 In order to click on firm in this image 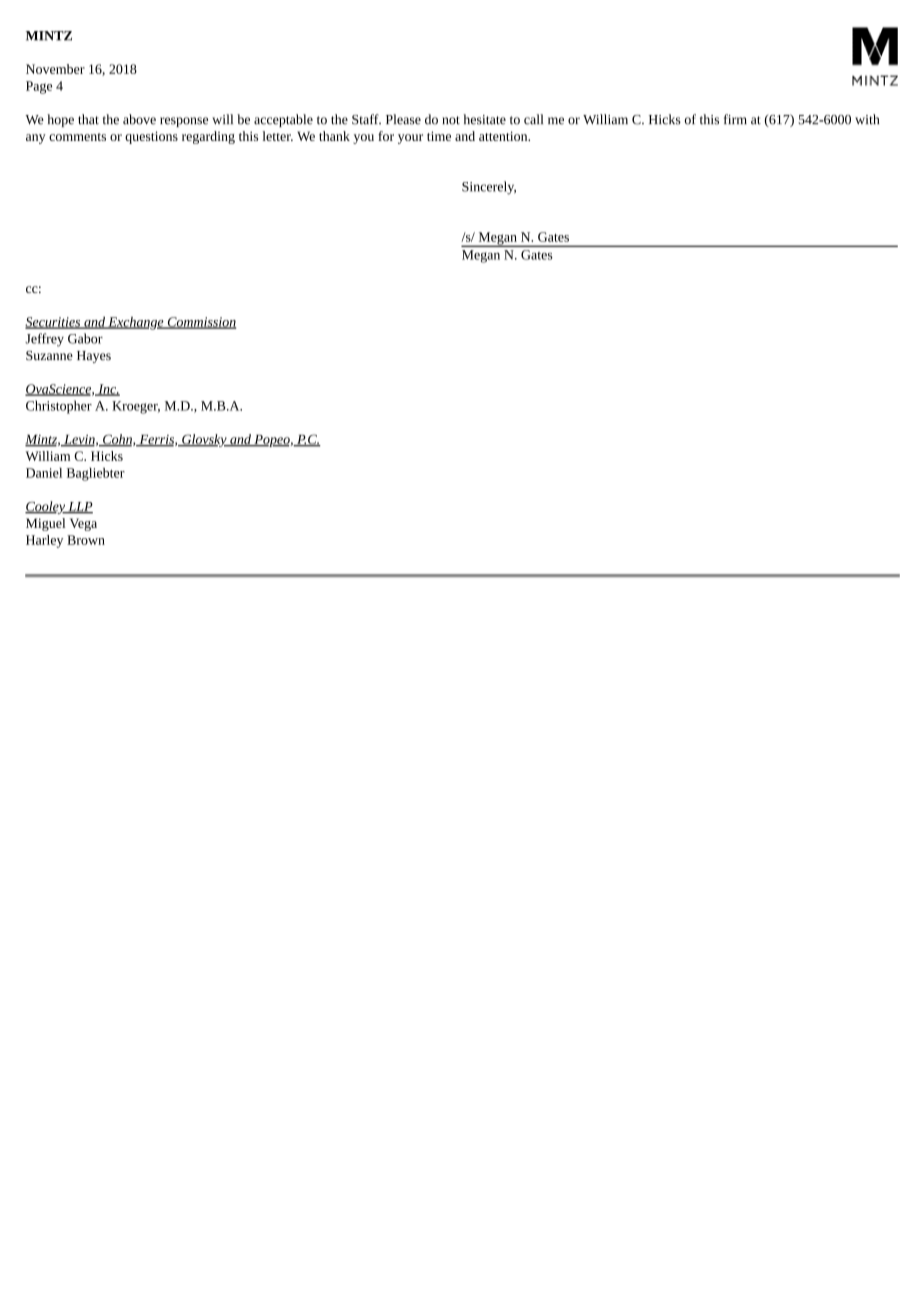, I will do `click(735, 119)`.
